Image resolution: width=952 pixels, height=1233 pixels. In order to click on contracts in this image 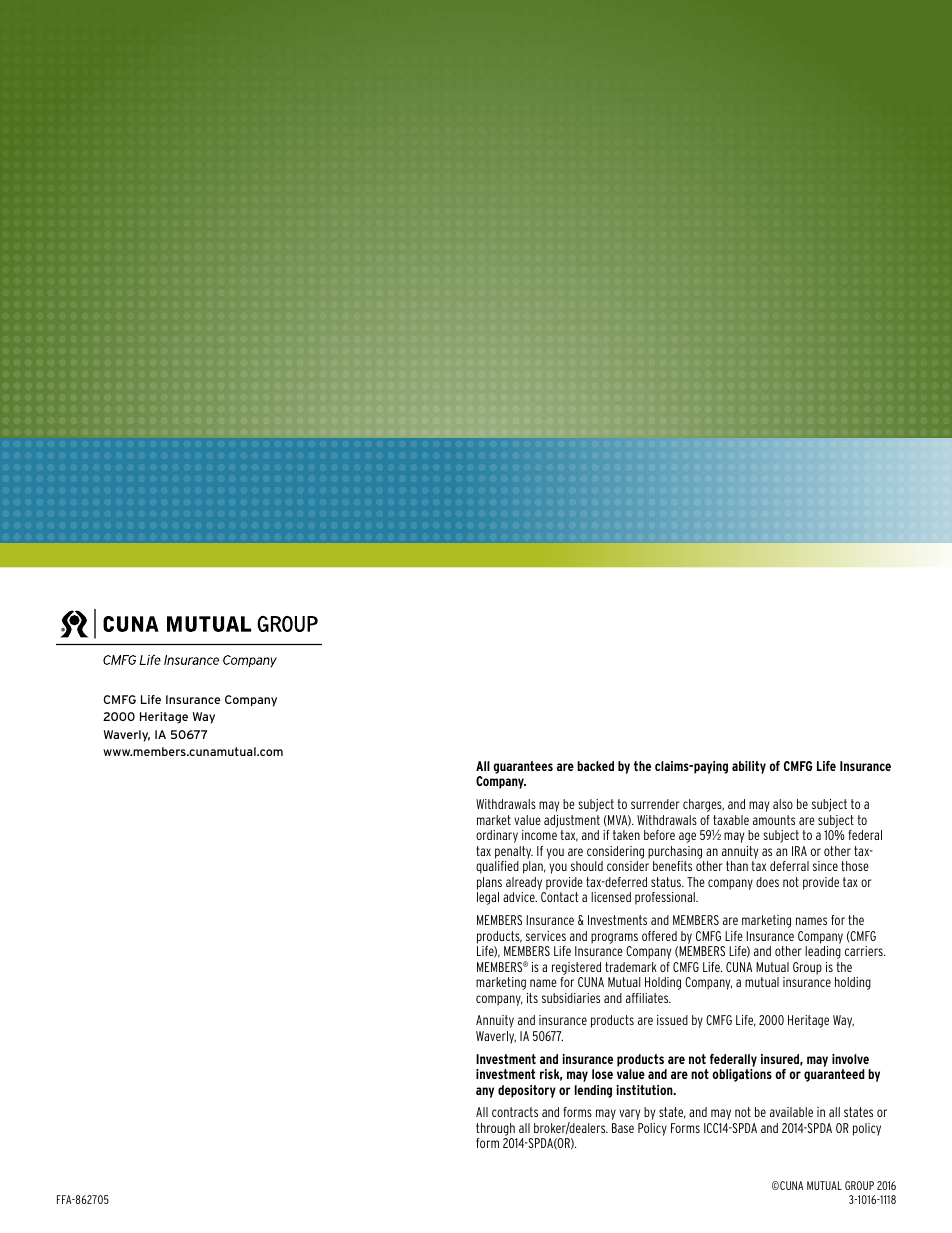, I will do `click(515, 1112)`.
